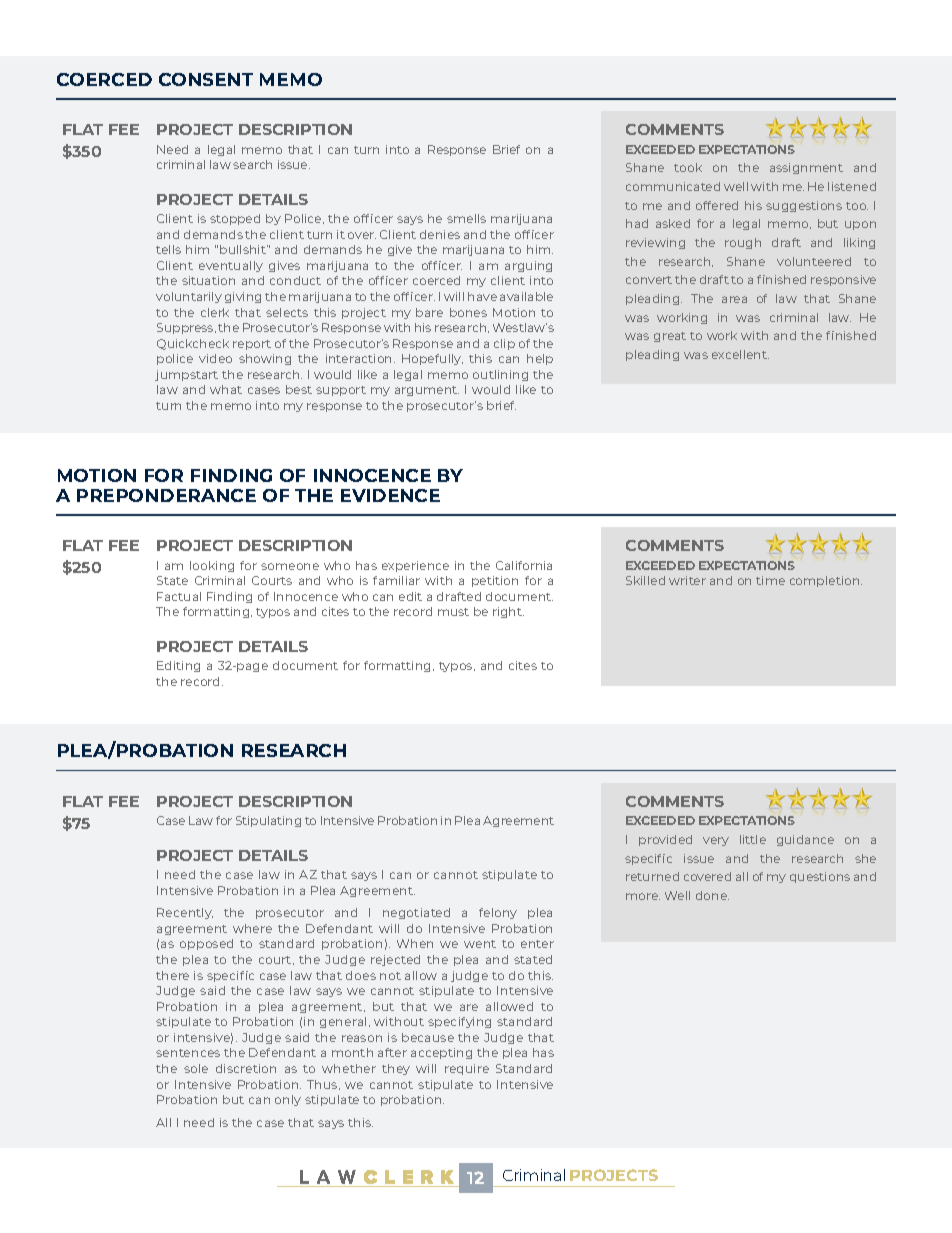  Describe the element at coordinates (466, 218) in the page. I see `smells` at that location.
